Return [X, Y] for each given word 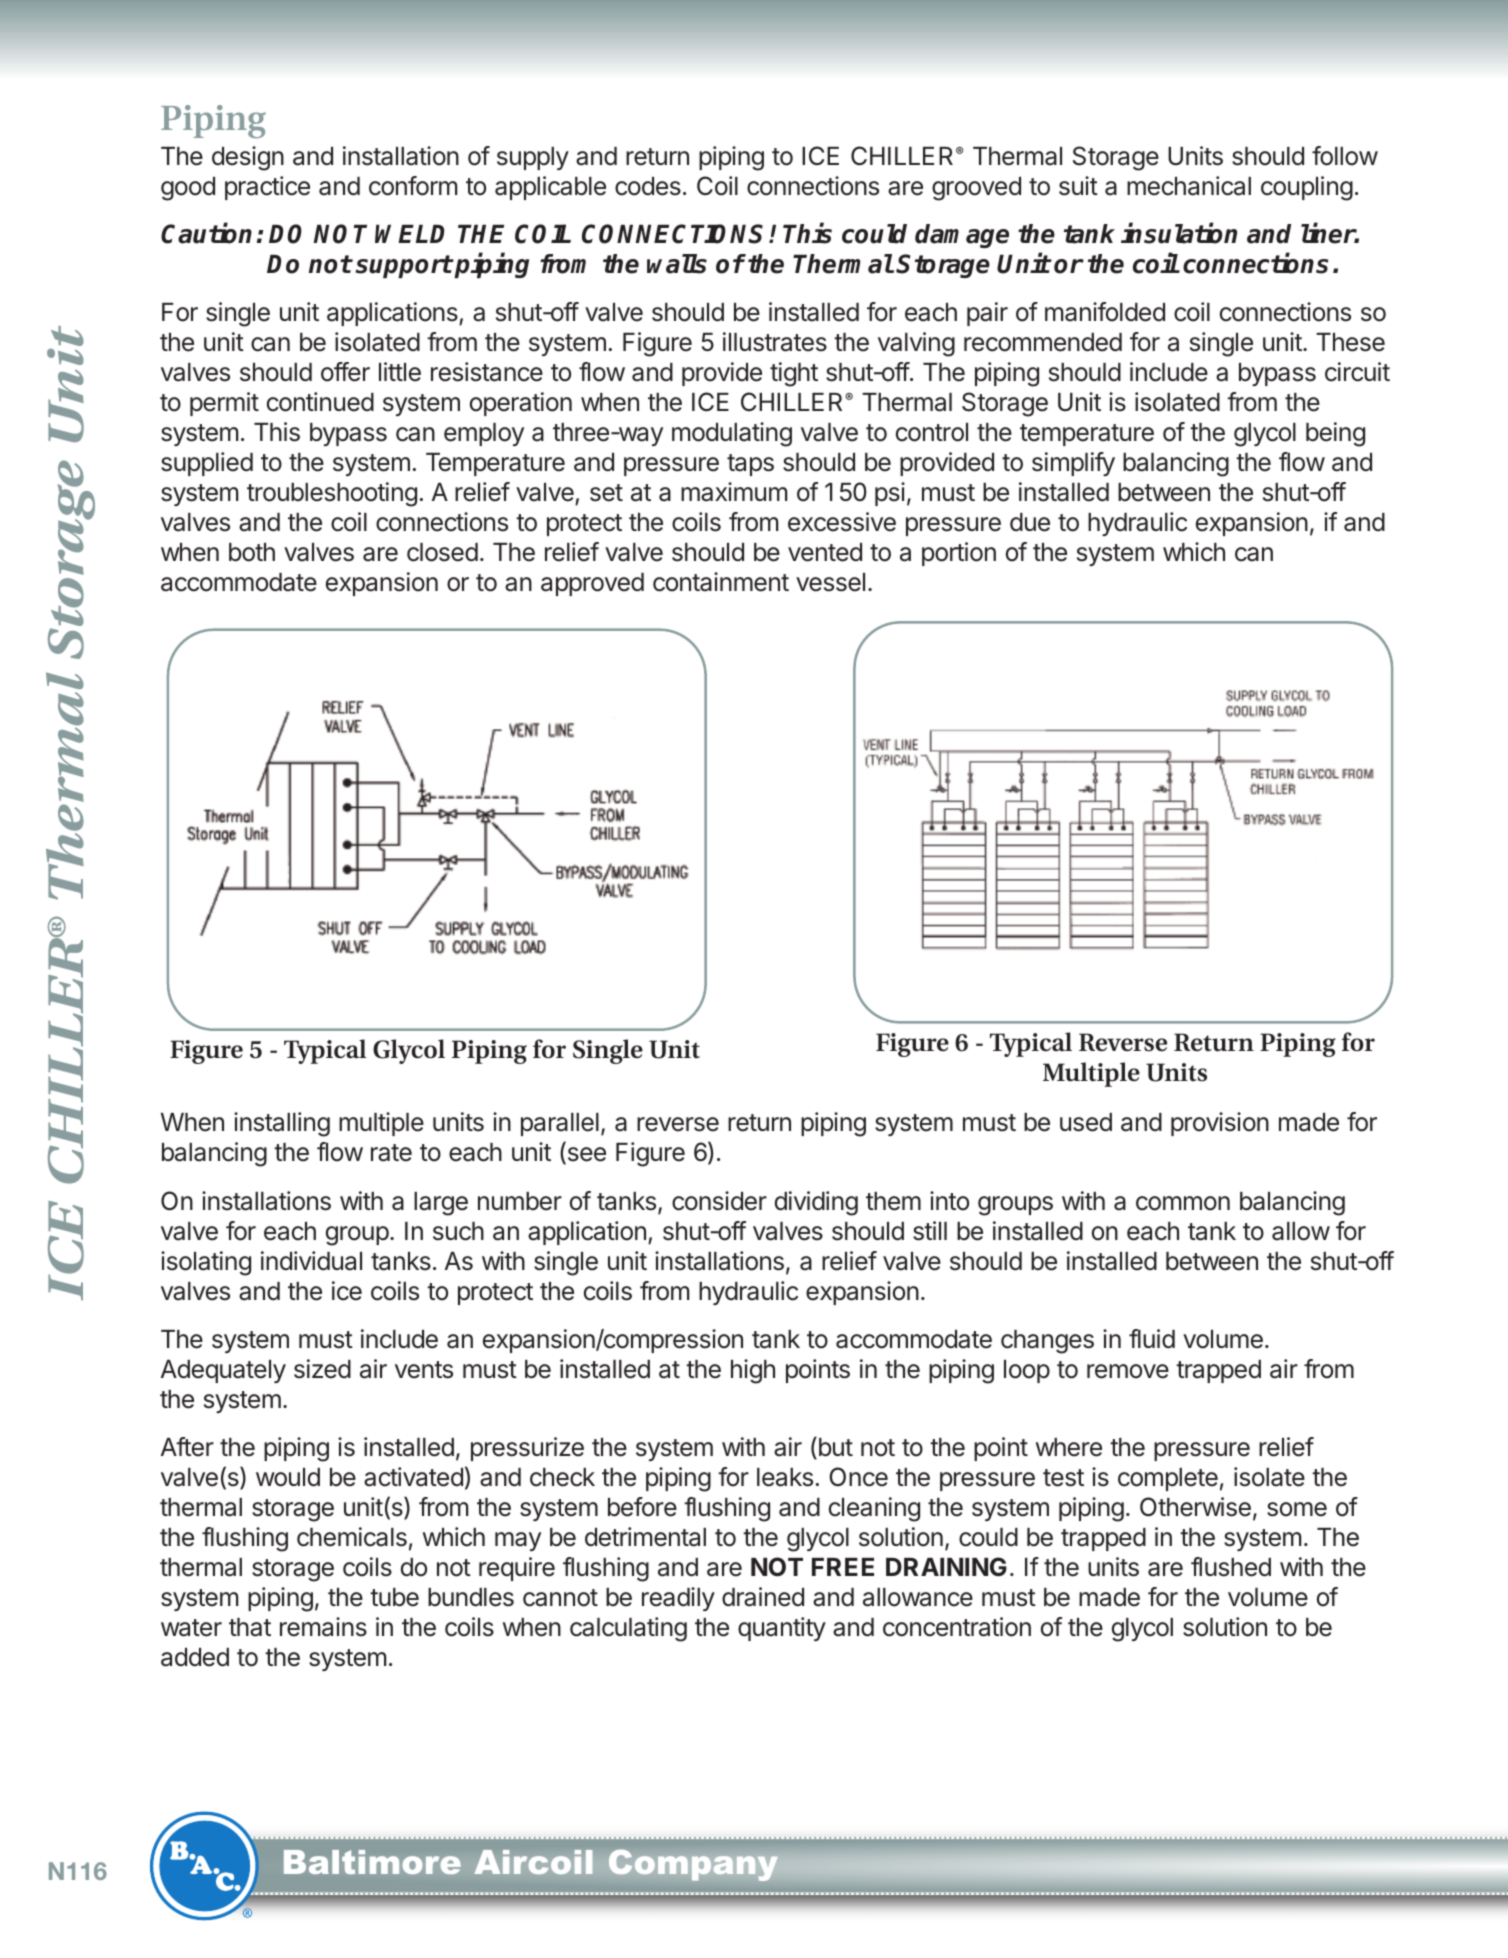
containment [721, 582]
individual [311, 1261]
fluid [1152, 1339]
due [1030, 522]
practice [267, 188]
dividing [816, 1203]
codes [648, 186]
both [252, 552]
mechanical [1189, 186]
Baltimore [372, 1862]
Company [693, 1865]
